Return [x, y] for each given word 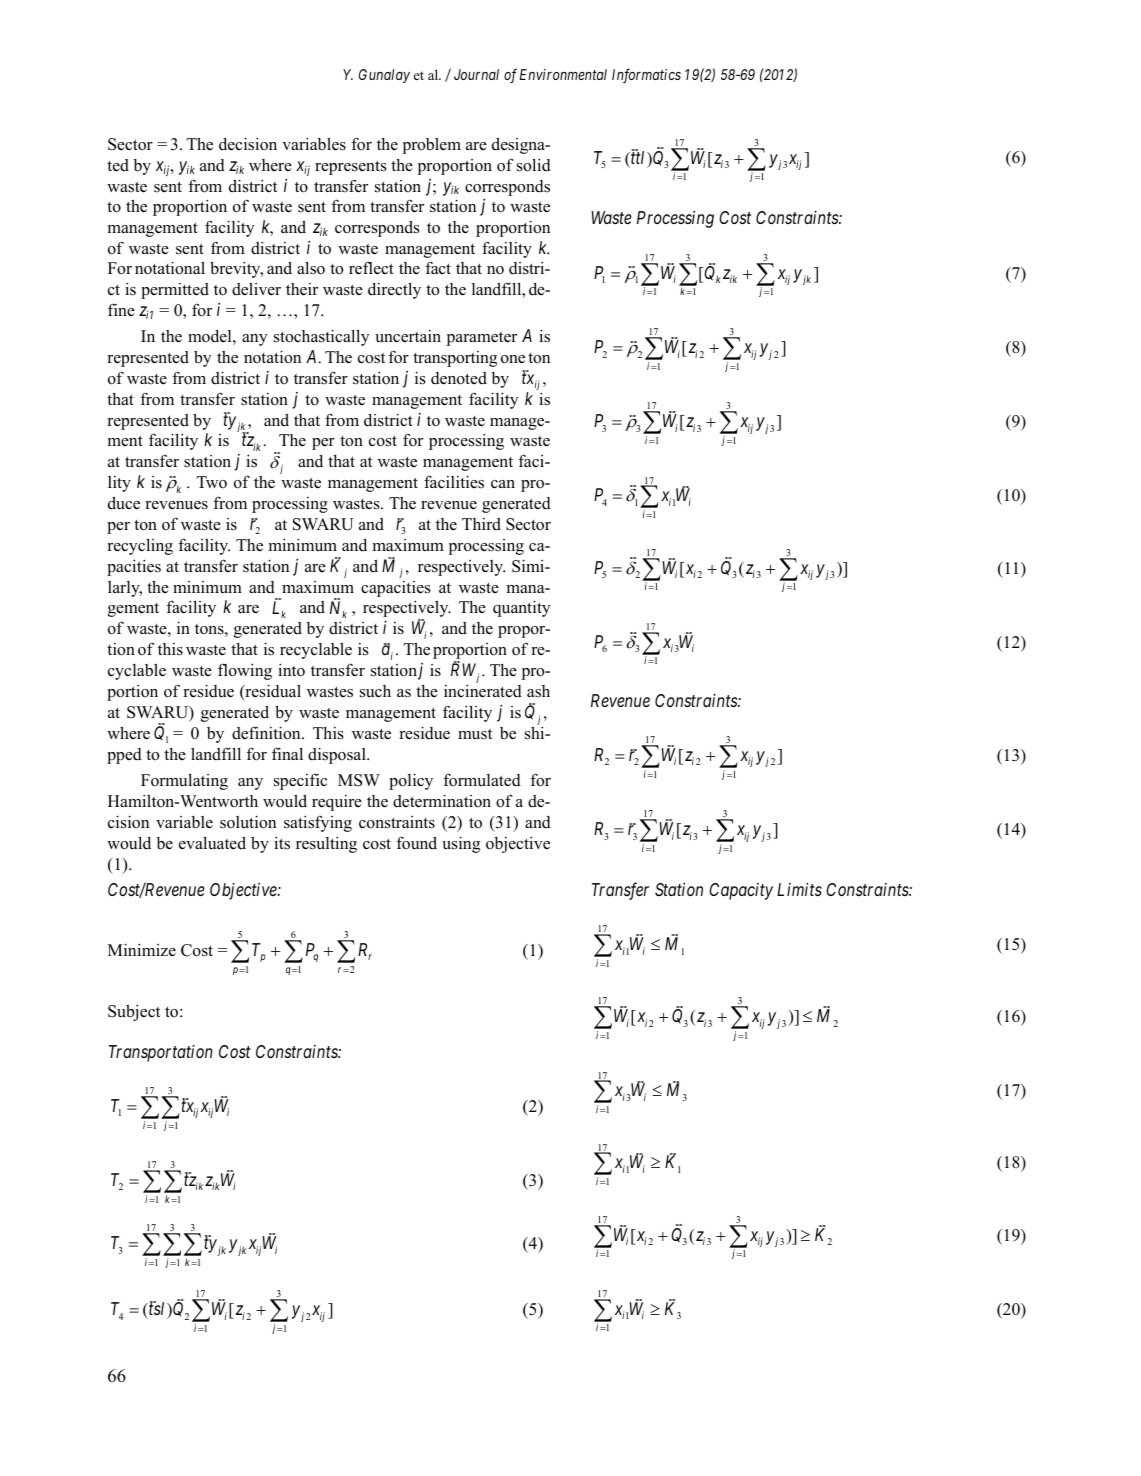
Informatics [646, 75]
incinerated [483, 691]
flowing [245, 671]
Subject [134, 1012]
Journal [476, 74]
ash [538, 691]
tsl [157, 1308]
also [311, 268]
